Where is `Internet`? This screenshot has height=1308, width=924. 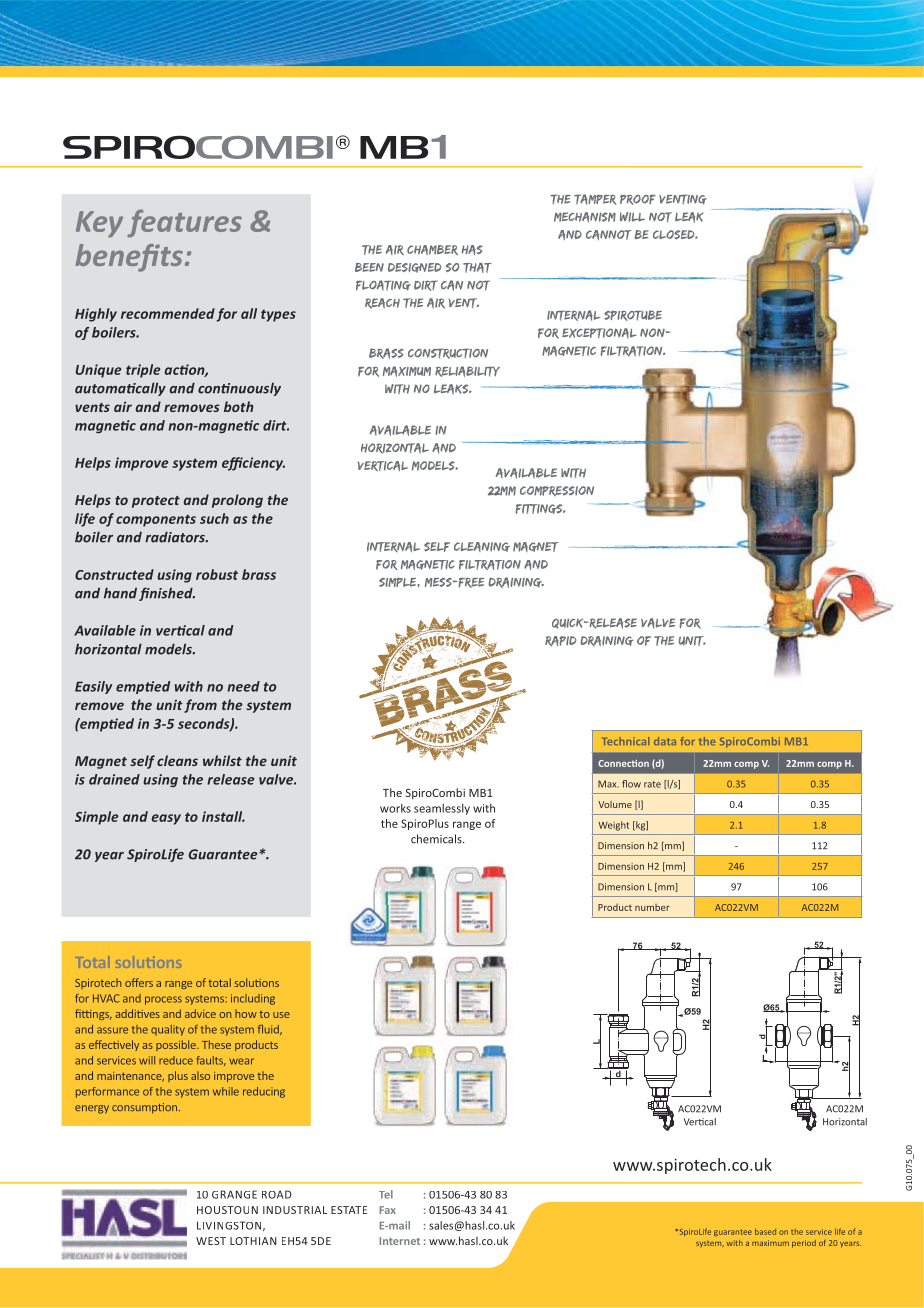 Internet is located at coordinates (399, 1241).
